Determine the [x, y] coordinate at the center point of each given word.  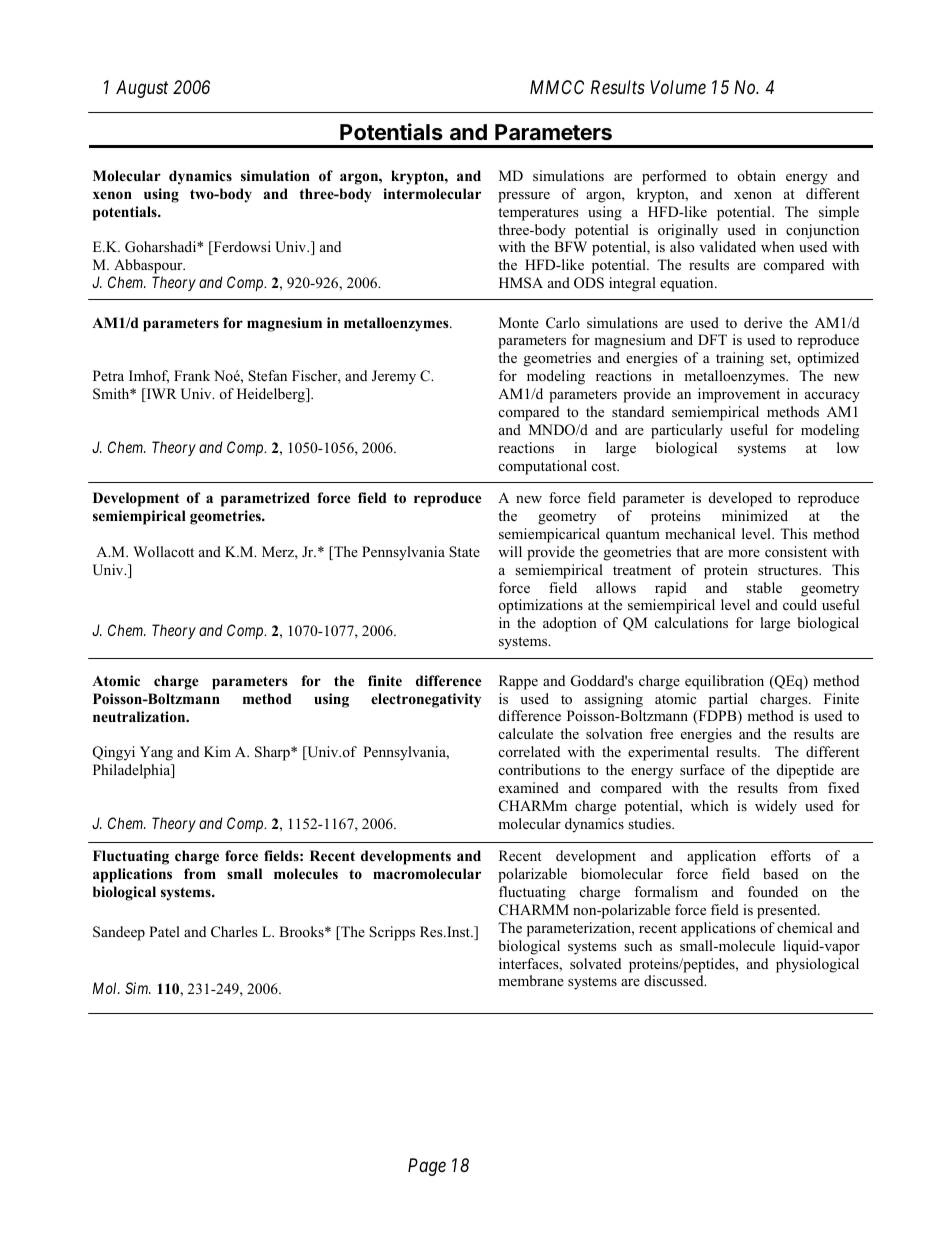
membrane [531, 980]
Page [427, 1167]
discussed [675, 980]
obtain [757, 175]
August [142, 89]
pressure [524, 197]
